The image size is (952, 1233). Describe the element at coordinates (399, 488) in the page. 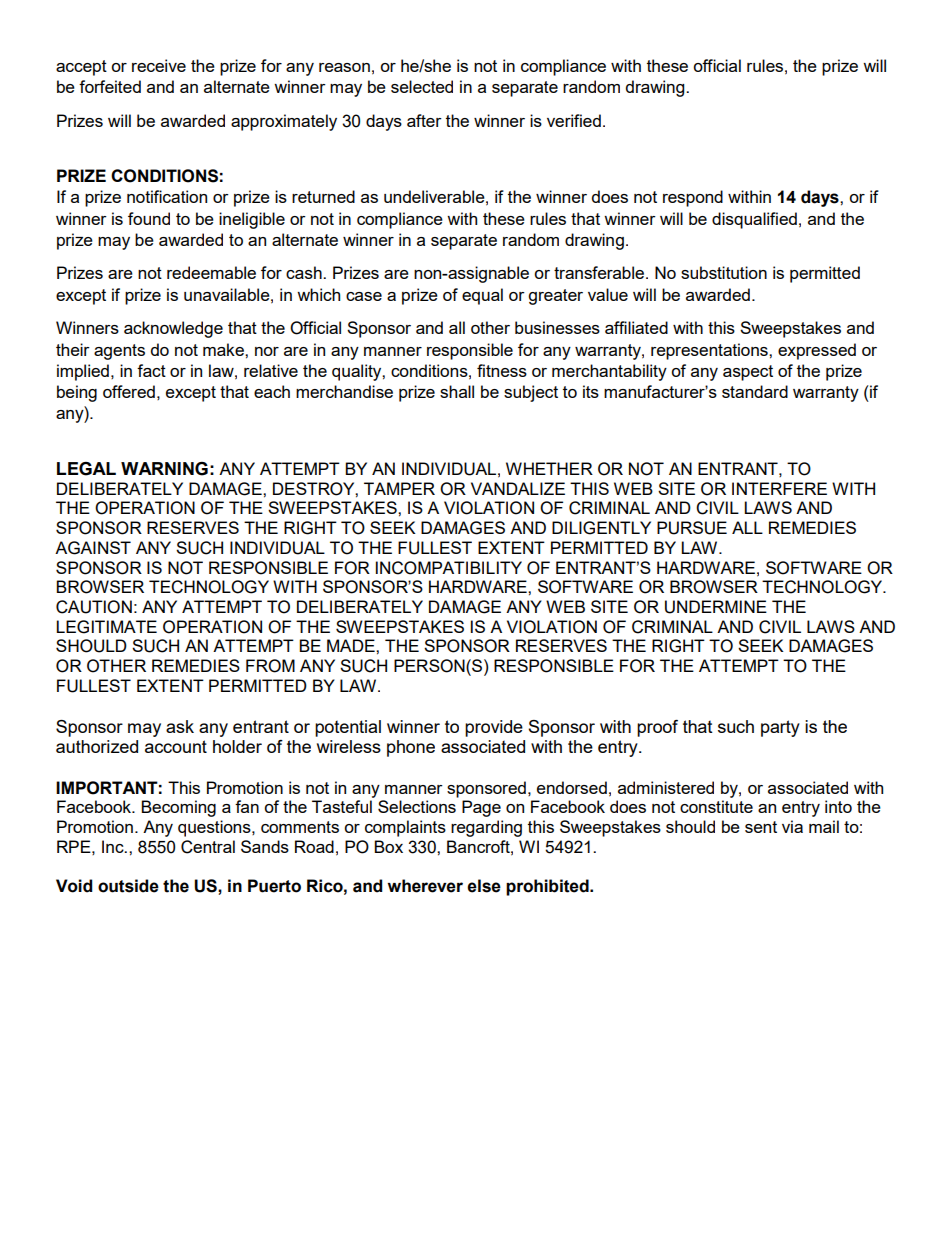

I see `TAMPER` at that location.
